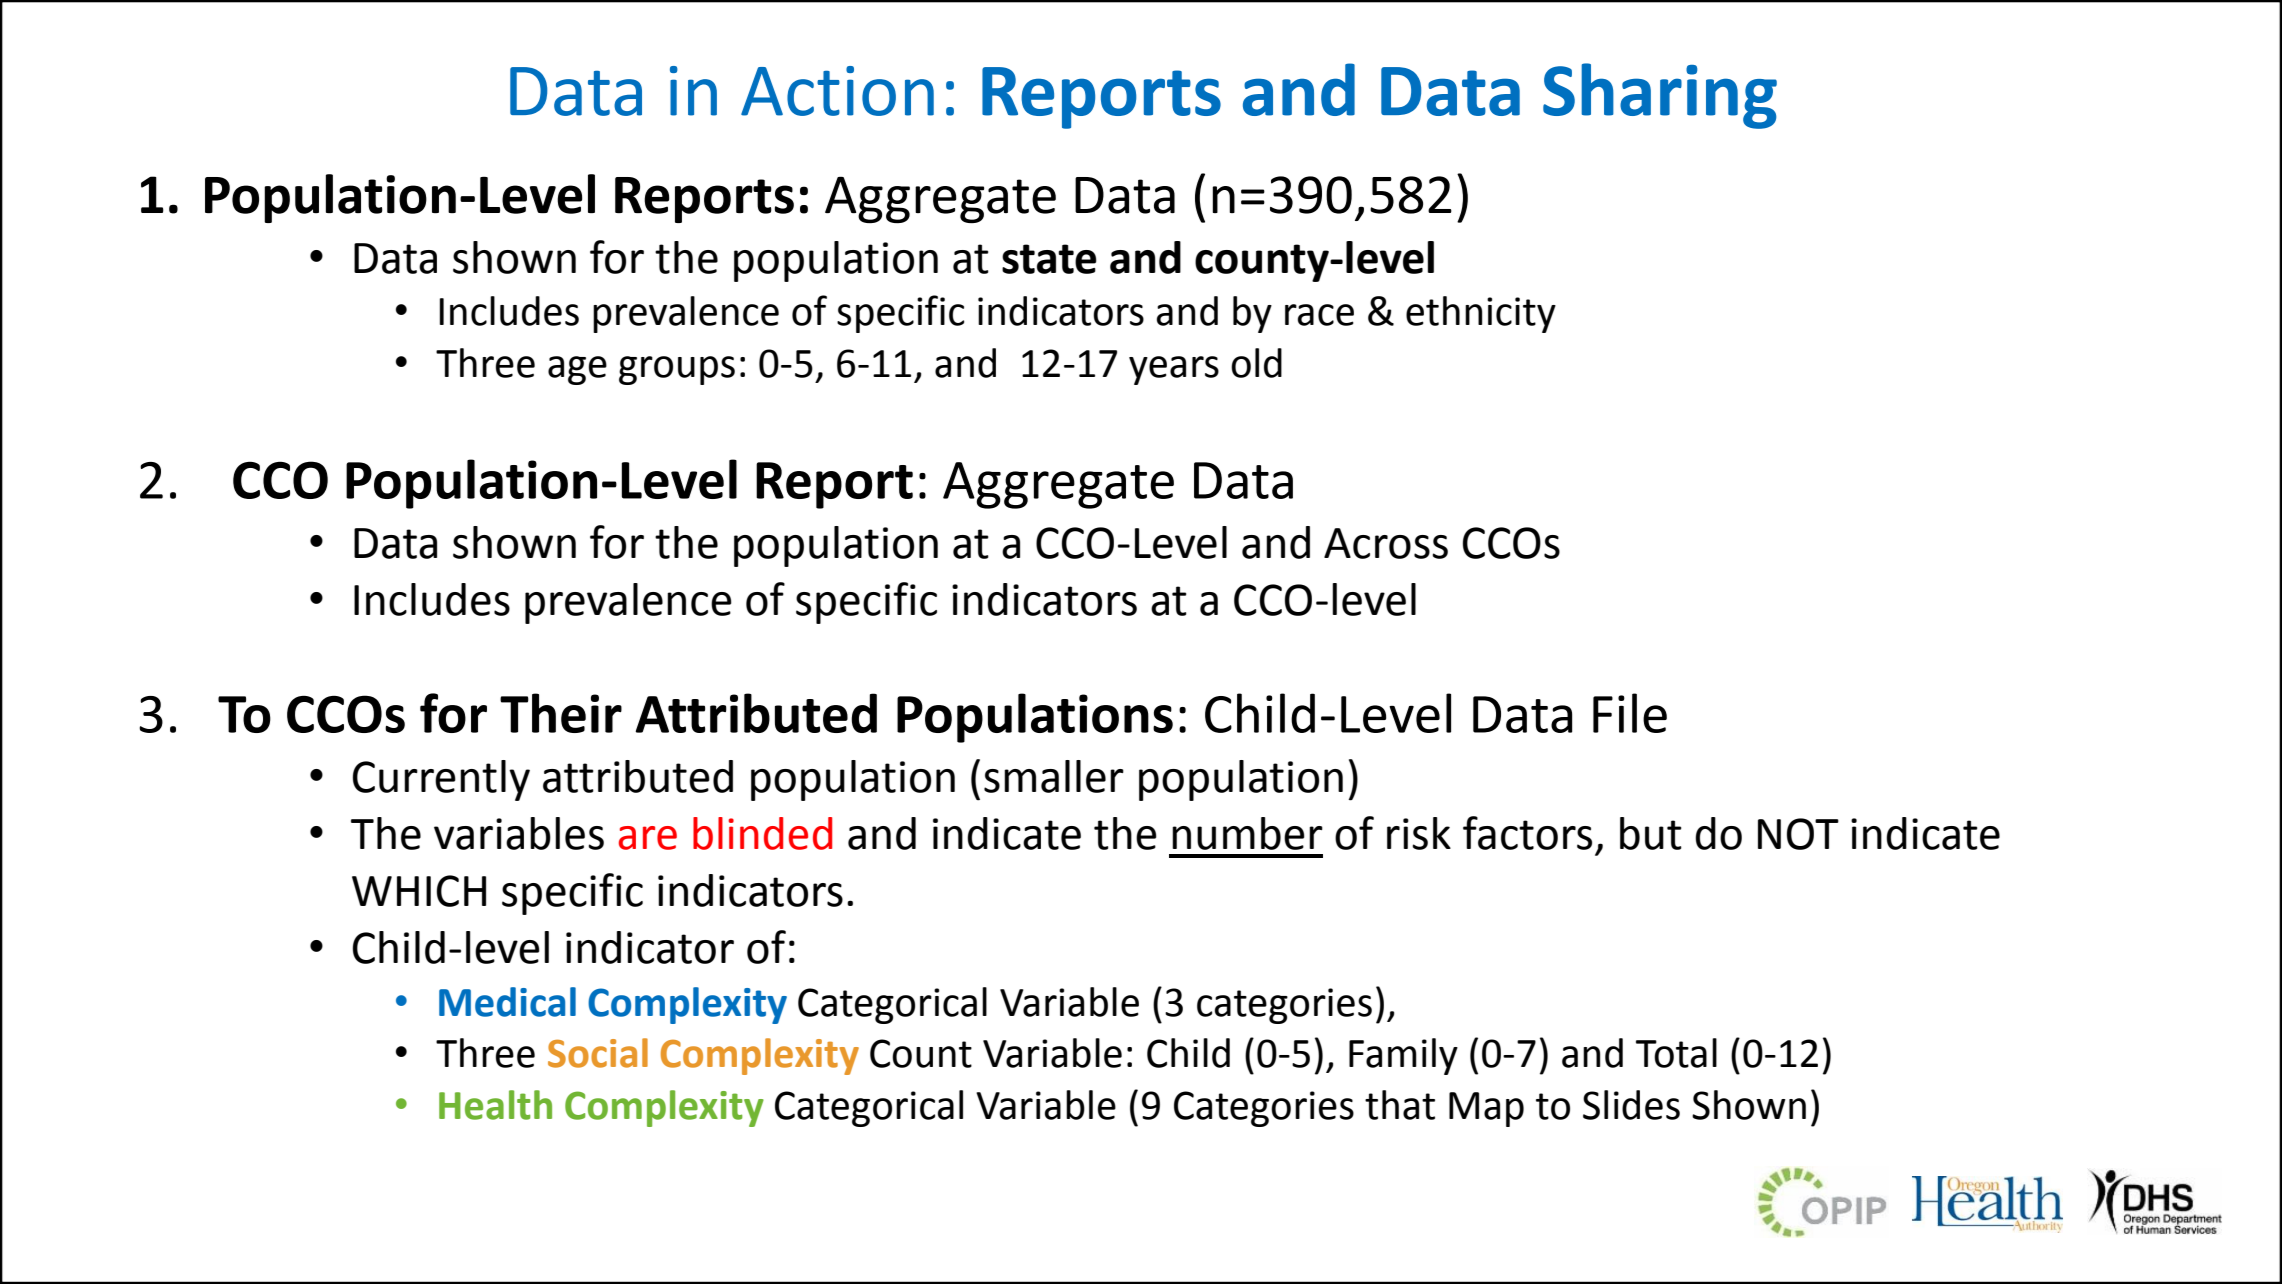 Image resolution: width=2282 pixels, height=1284 pixels. Describe the element at coordinates (1049, 259) in the screenshot. I see `state` at that location.
